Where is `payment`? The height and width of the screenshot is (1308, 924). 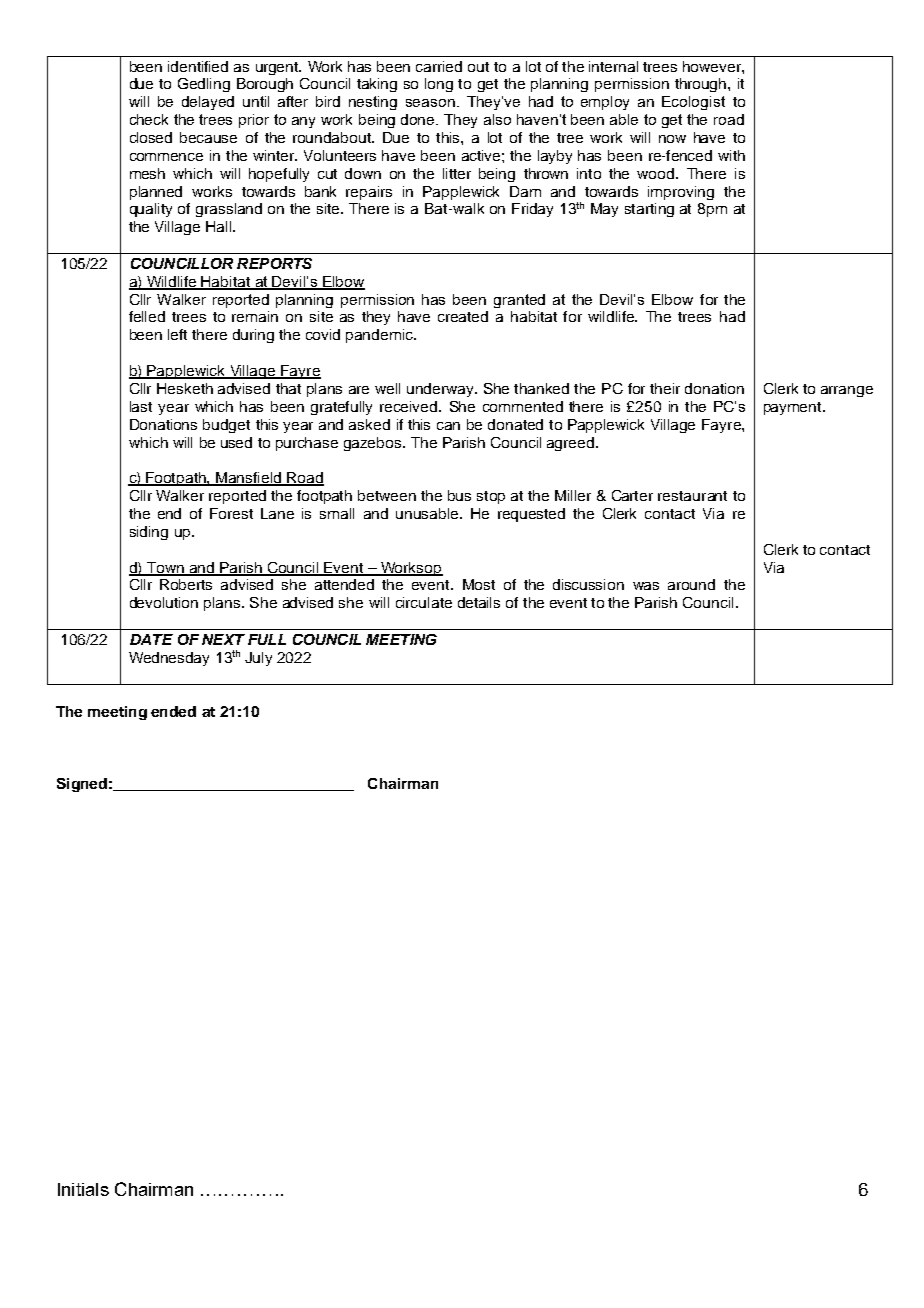
payment is located at coordinates (794, 408).
